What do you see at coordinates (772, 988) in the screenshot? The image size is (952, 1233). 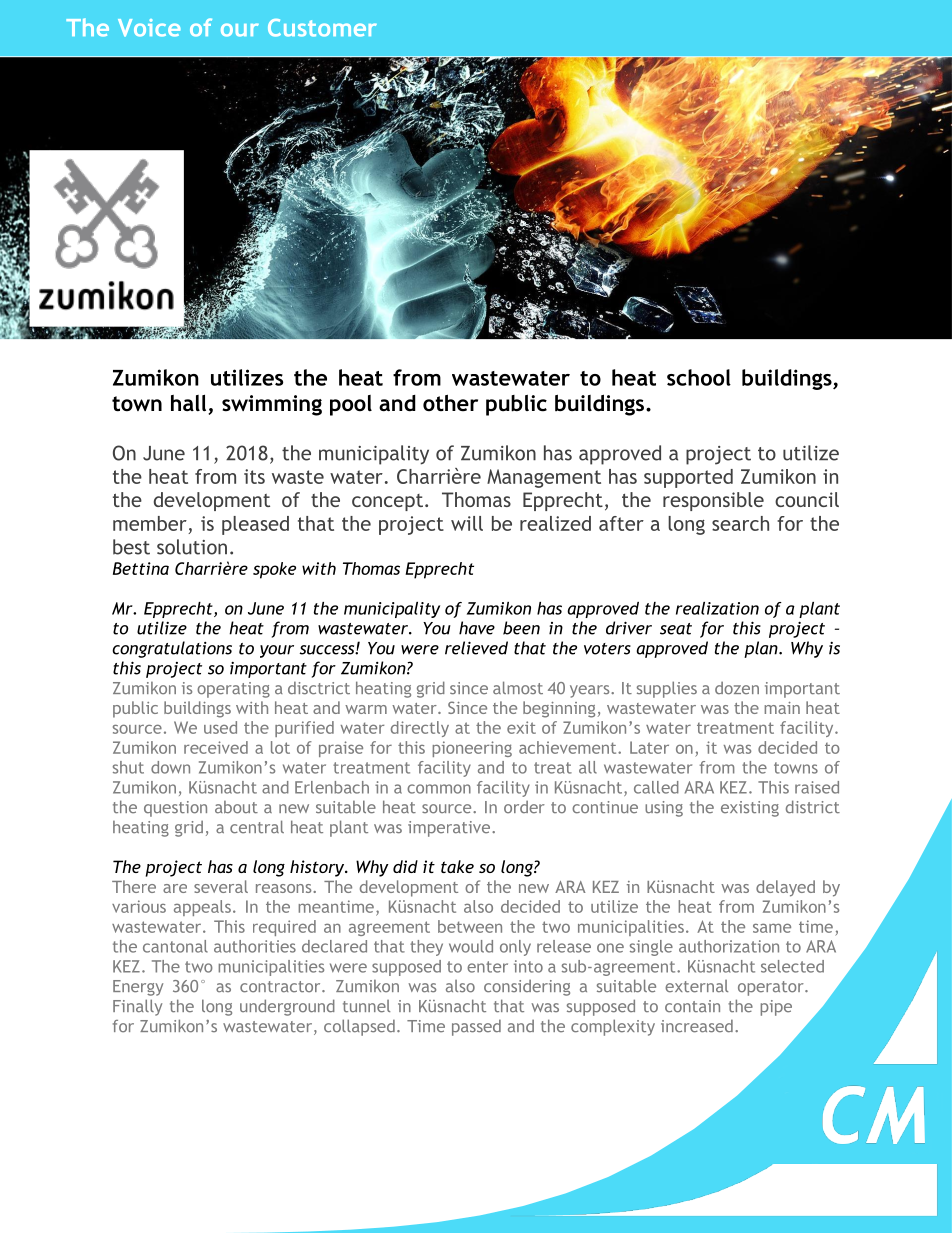 I see `operator` at bounding box center [772, 988].
